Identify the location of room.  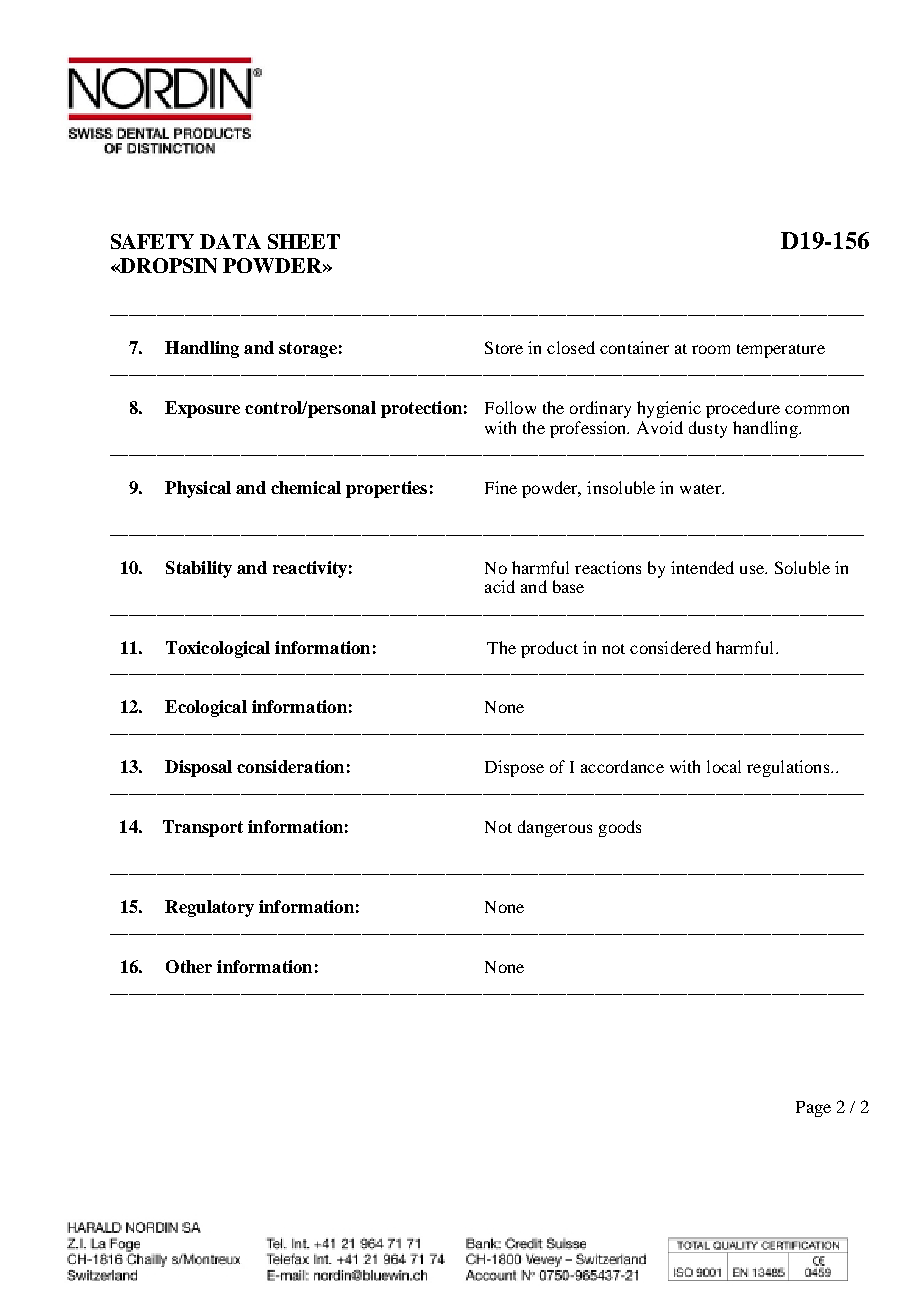
(711, 349).
